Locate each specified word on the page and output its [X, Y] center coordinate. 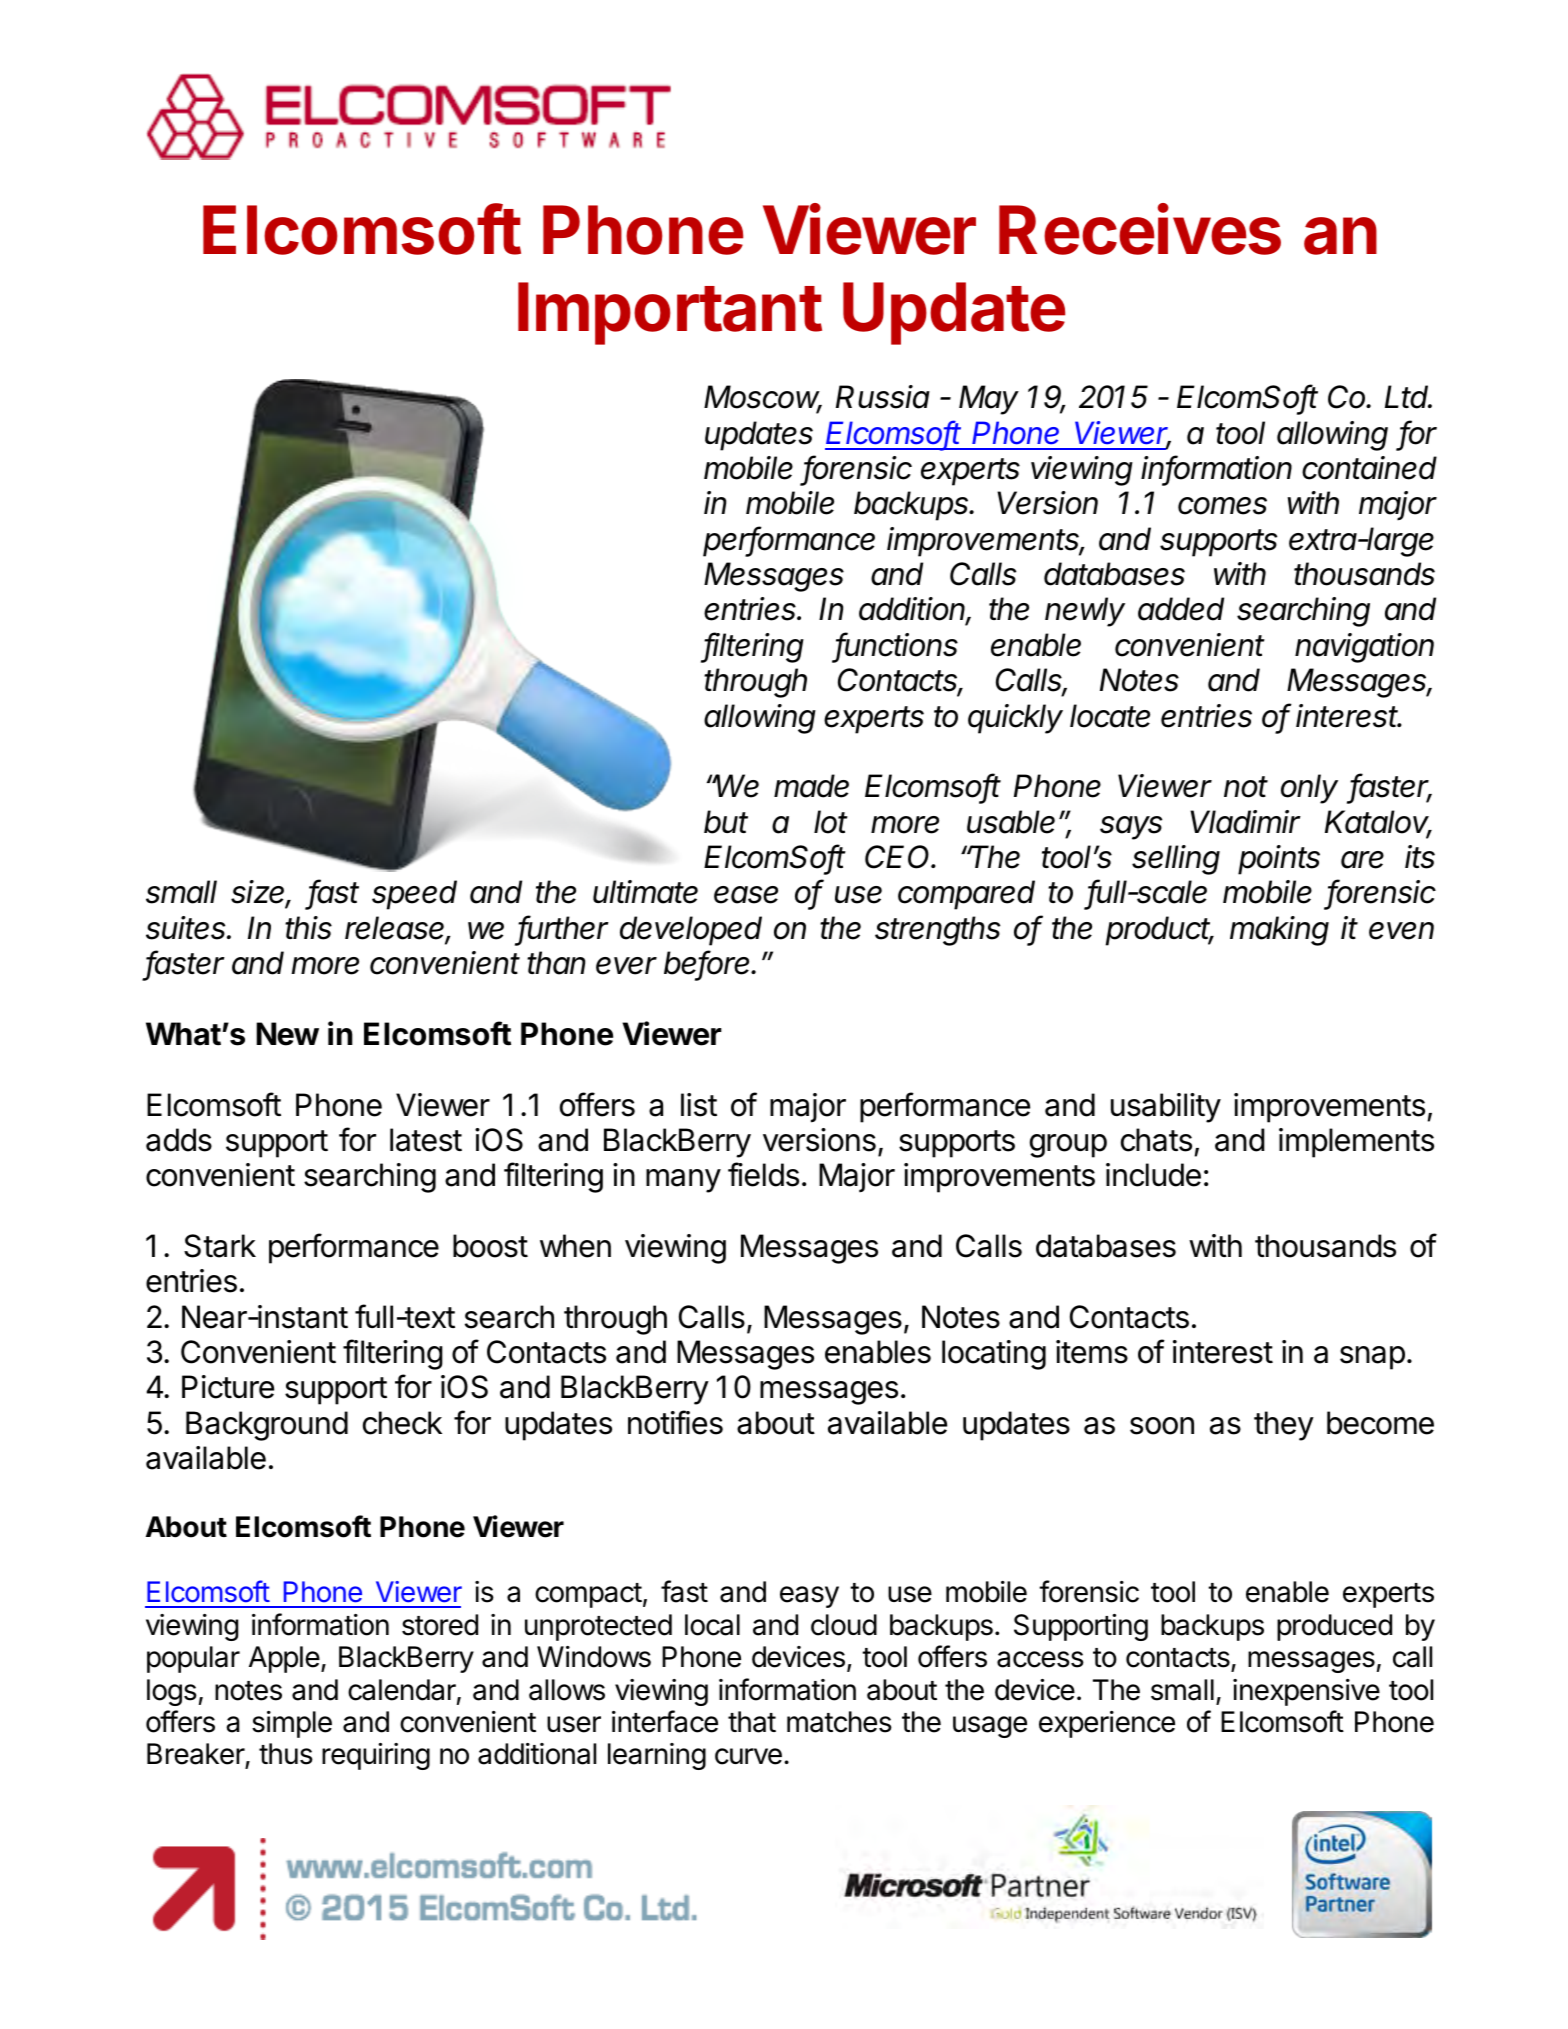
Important [670, 313]
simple [292, 1724]
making [1279, 931]
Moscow [763, 398]
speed [414, 895]
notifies [675, 1422]
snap [1372, 1358]
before [709, 963]
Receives [1140, 229]
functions [897, 645]
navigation [1364, 648]
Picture [228, 1387]
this [308, 928]
